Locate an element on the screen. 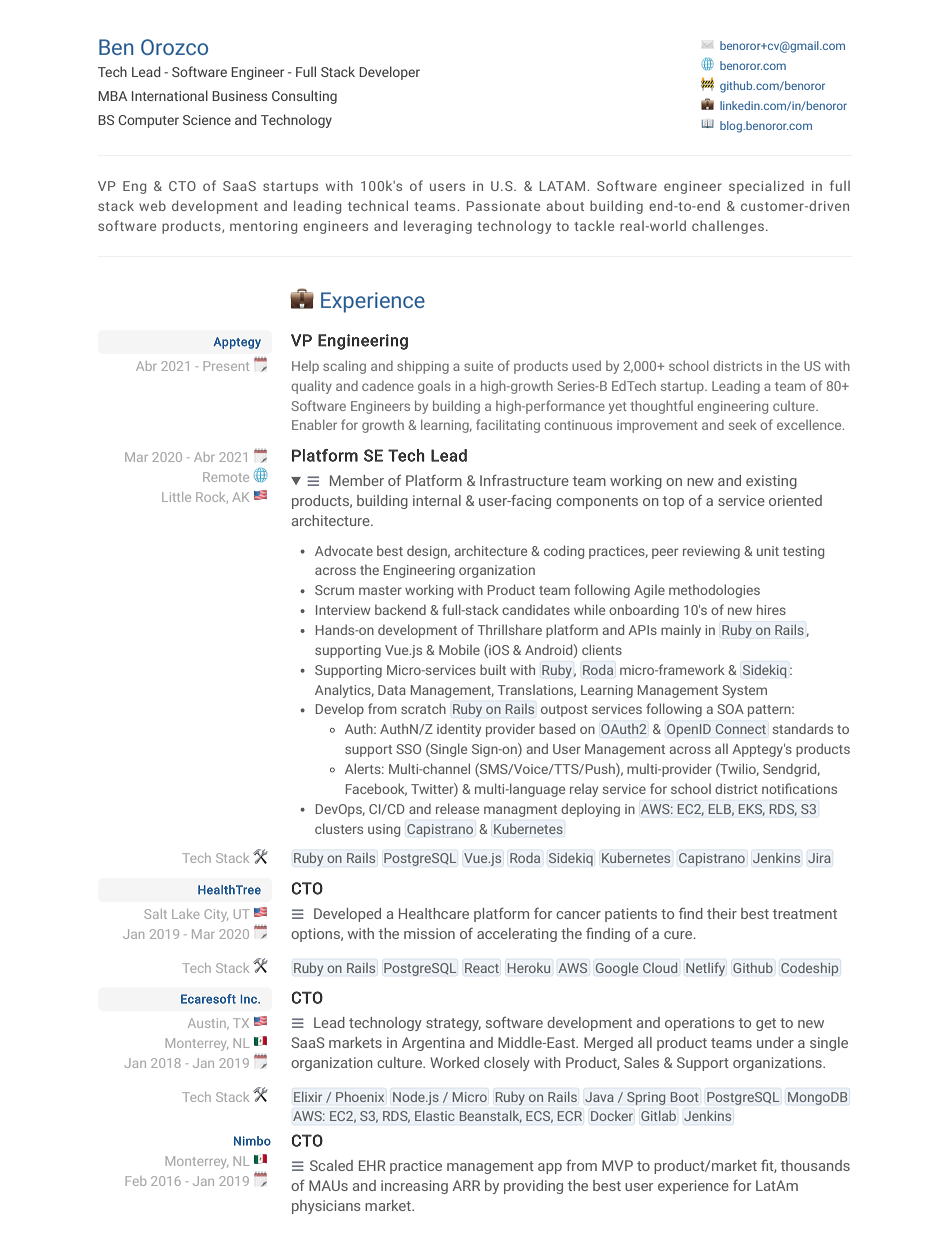  specialized is located at coordinates (766, 187).
